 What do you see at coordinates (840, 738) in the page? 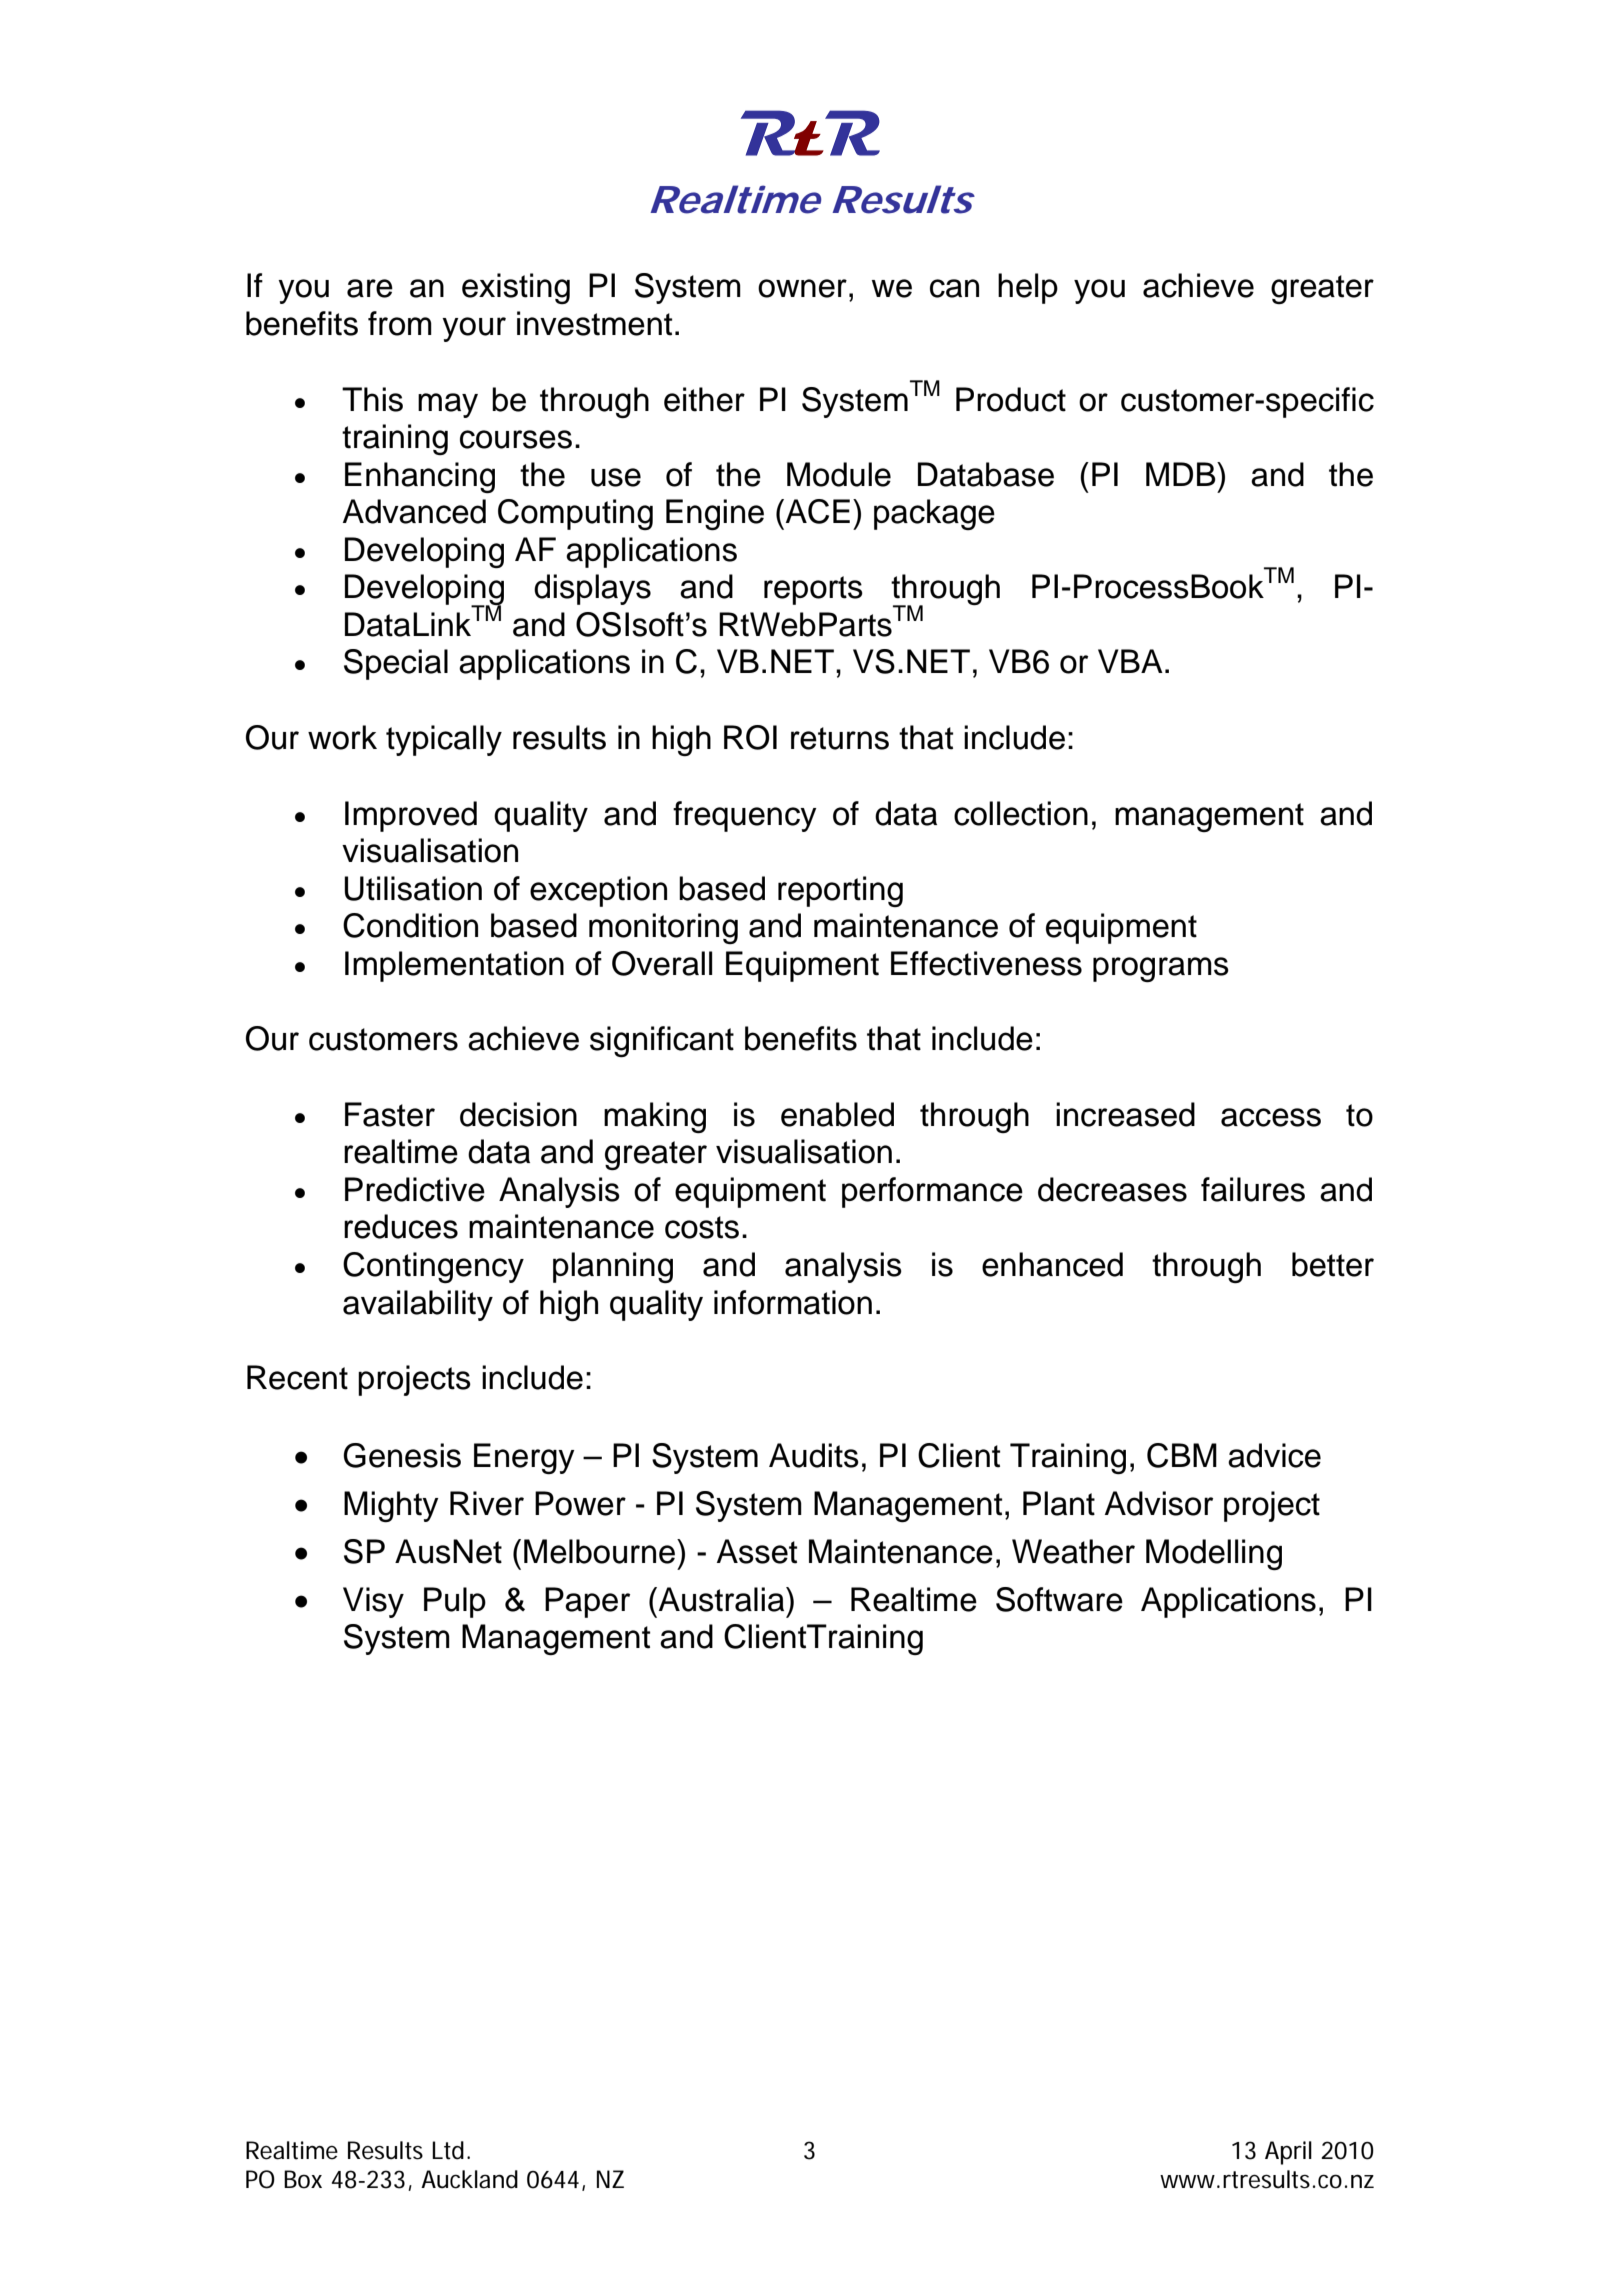
I see `returns` at bounding box center [840, 738].
